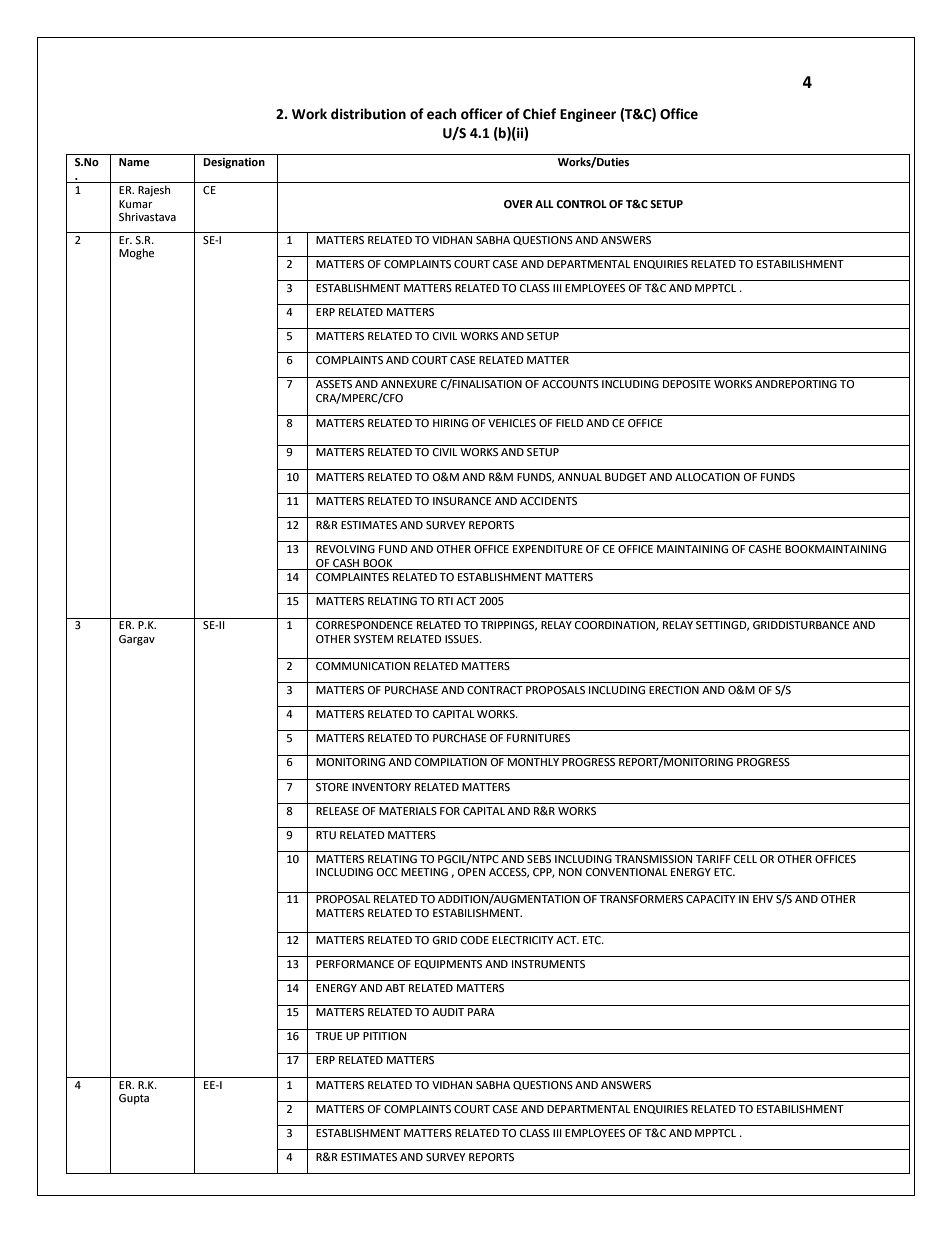 The image size is (952, 1233). I want to click on HIRING, so click(450, 423).
